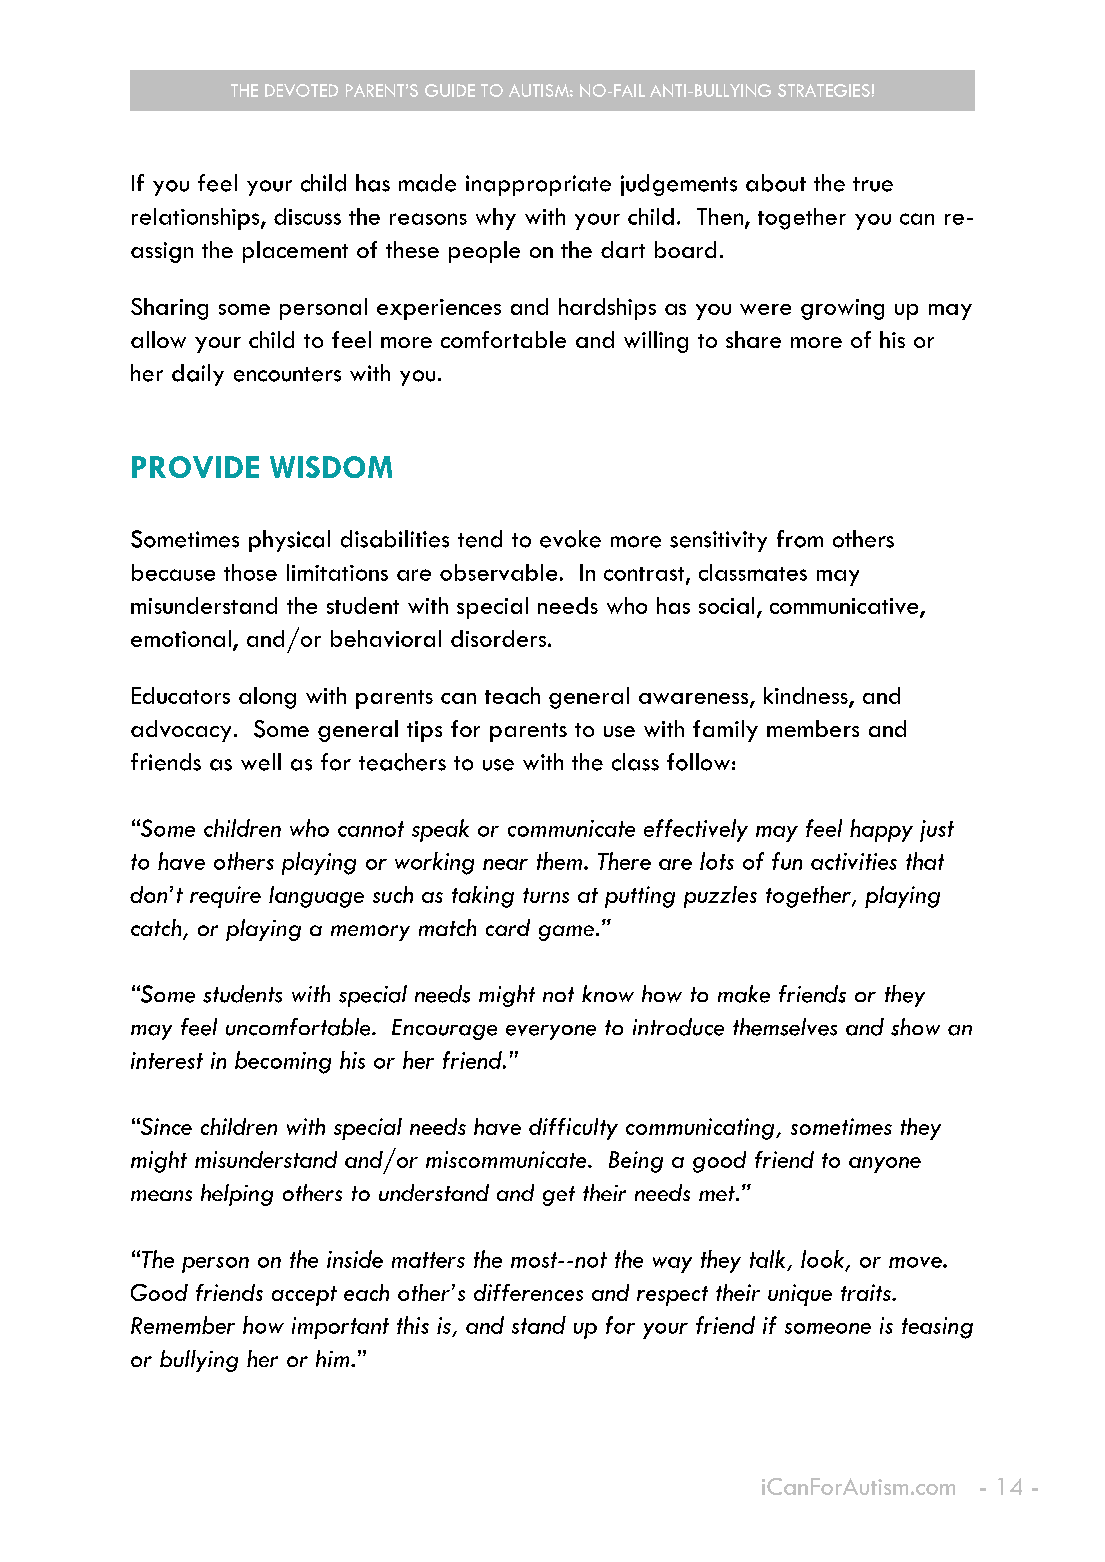 Image resolution: width=1105 pixels, height=1562 pixels. I want to click on near, so click(505, 864).
